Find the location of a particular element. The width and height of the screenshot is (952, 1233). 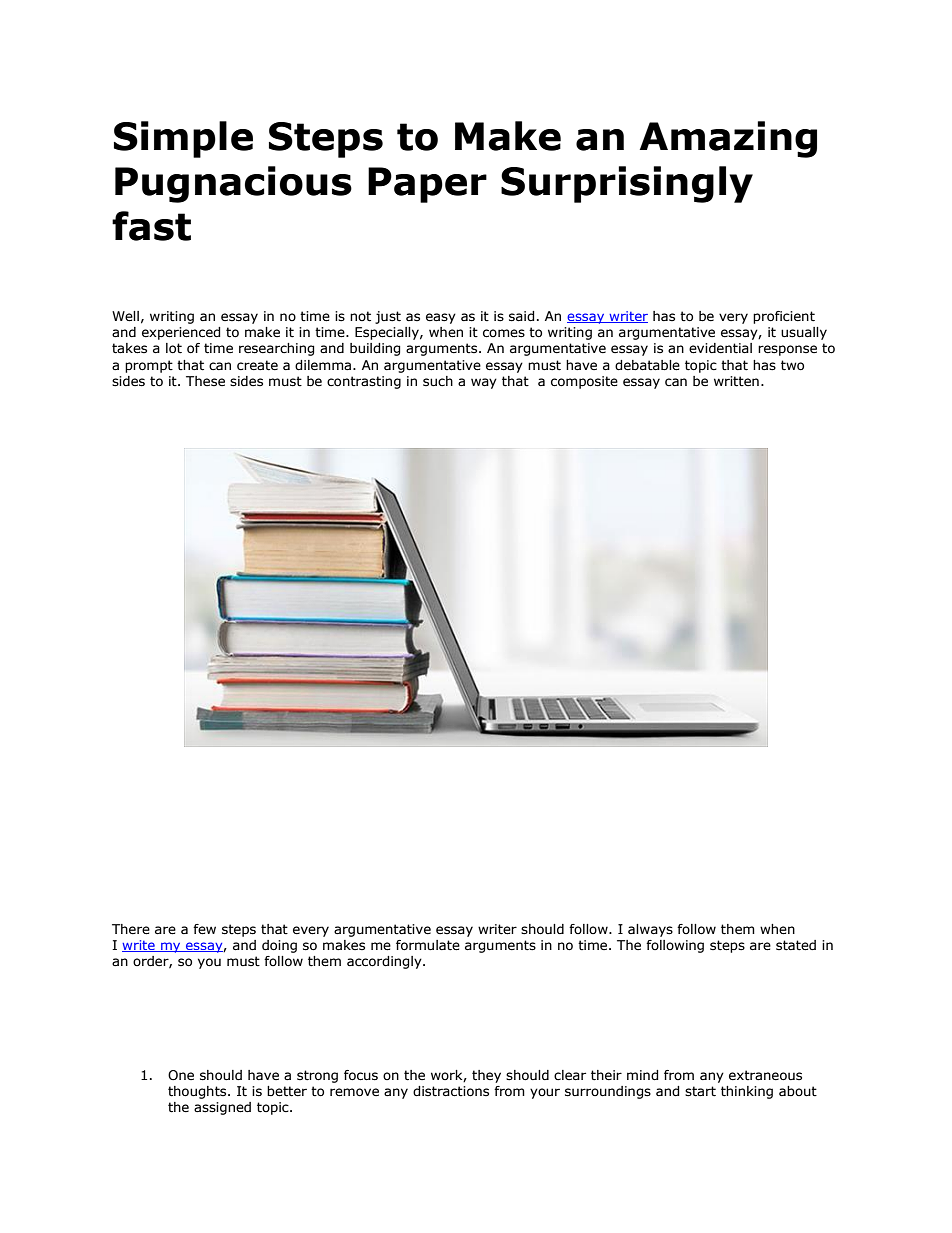

Pugnacious is located at coordinates (233, 184).
